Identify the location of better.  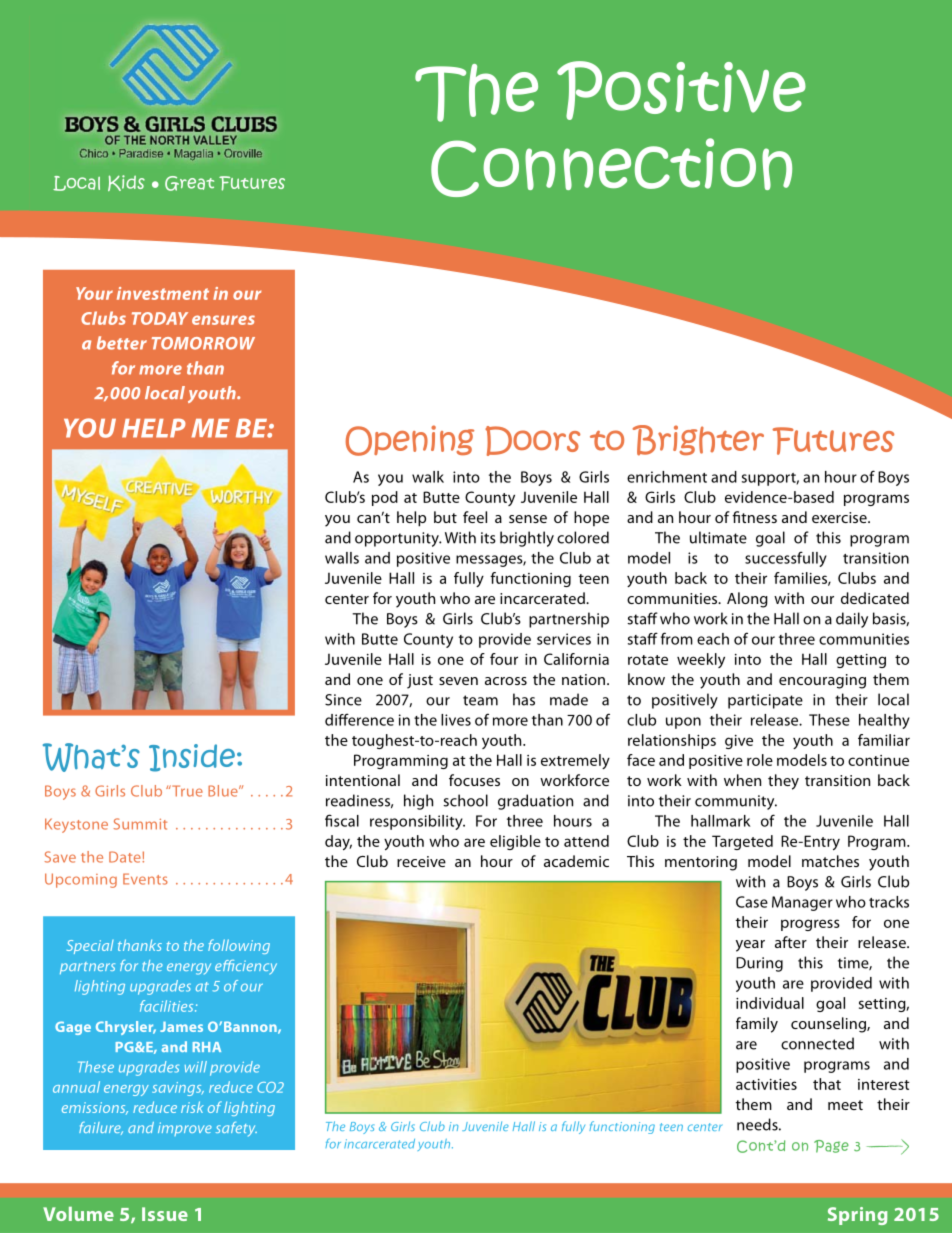
(122, 343).
